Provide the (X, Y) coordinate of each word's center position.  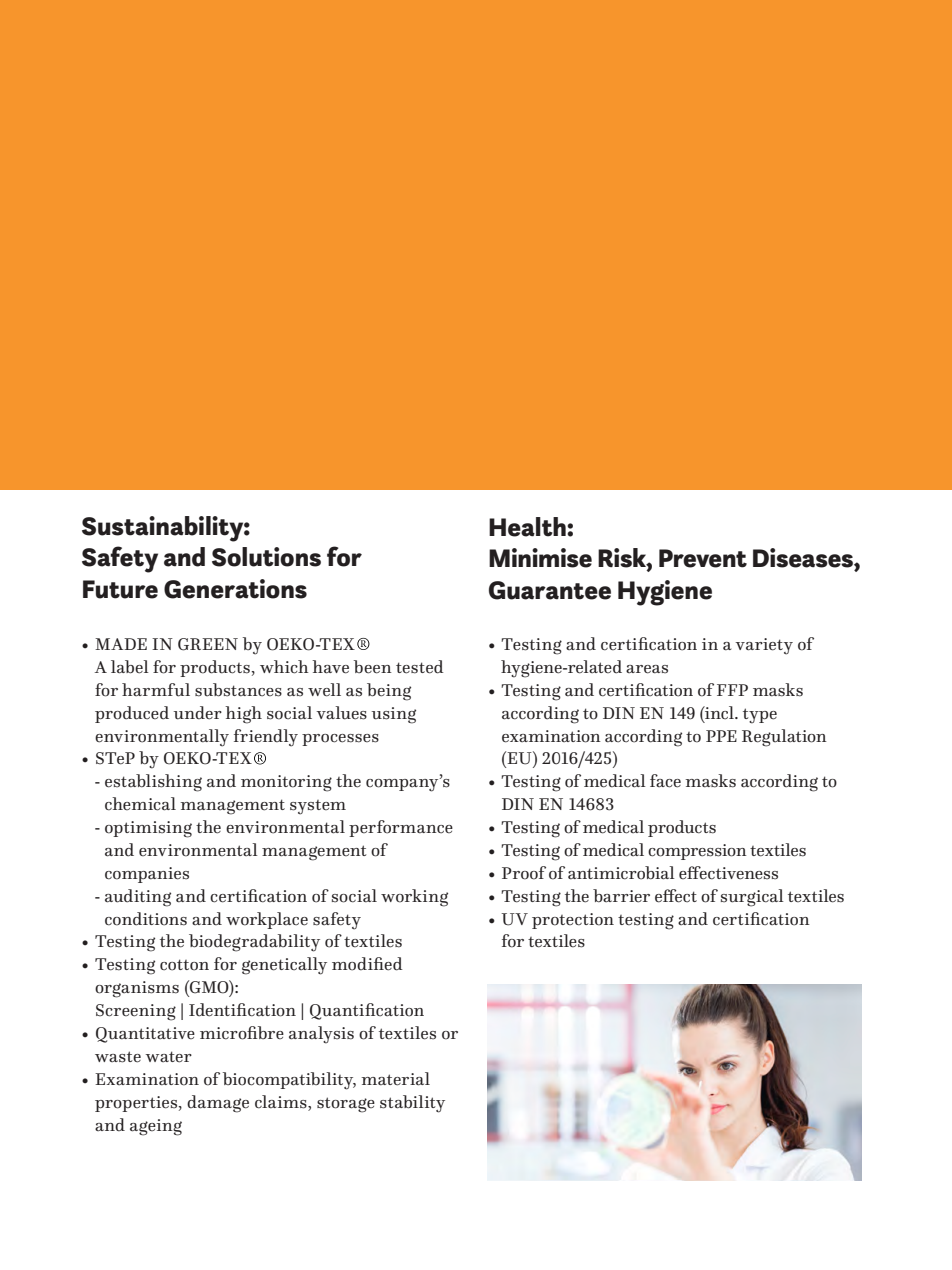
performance (401, 828)
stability (412, 1104)
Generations (235, 589)
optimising (148, 829)
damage (218, 1104)
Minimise (540, 558)
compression (697, 852)
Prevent (703, 558)
